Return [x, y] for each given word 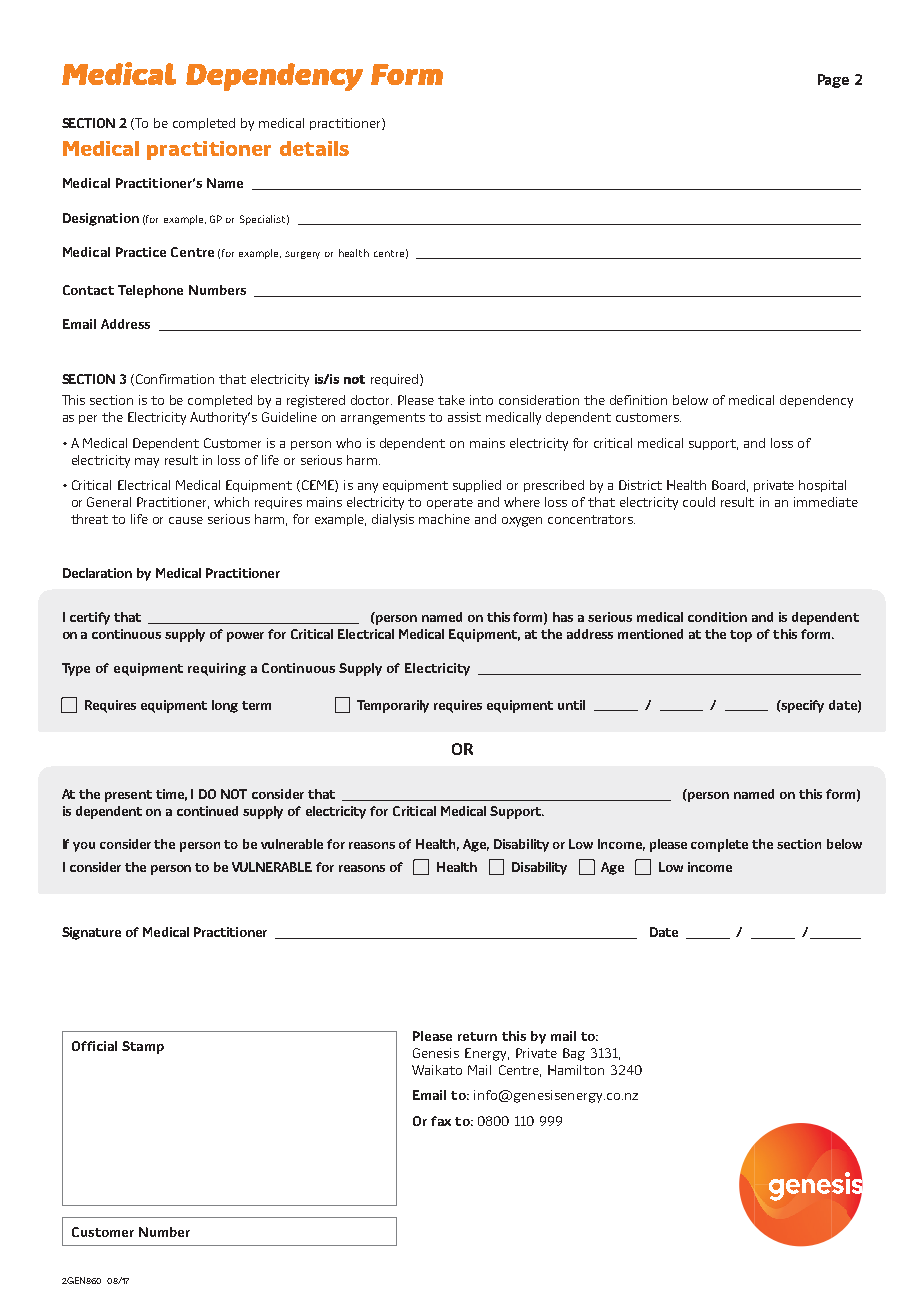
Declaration [97, 573]
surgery [302, 255]
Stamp [143, 1047]
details [314, 148]
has [563, 617]
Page [833, 81]
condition [717, 617]
